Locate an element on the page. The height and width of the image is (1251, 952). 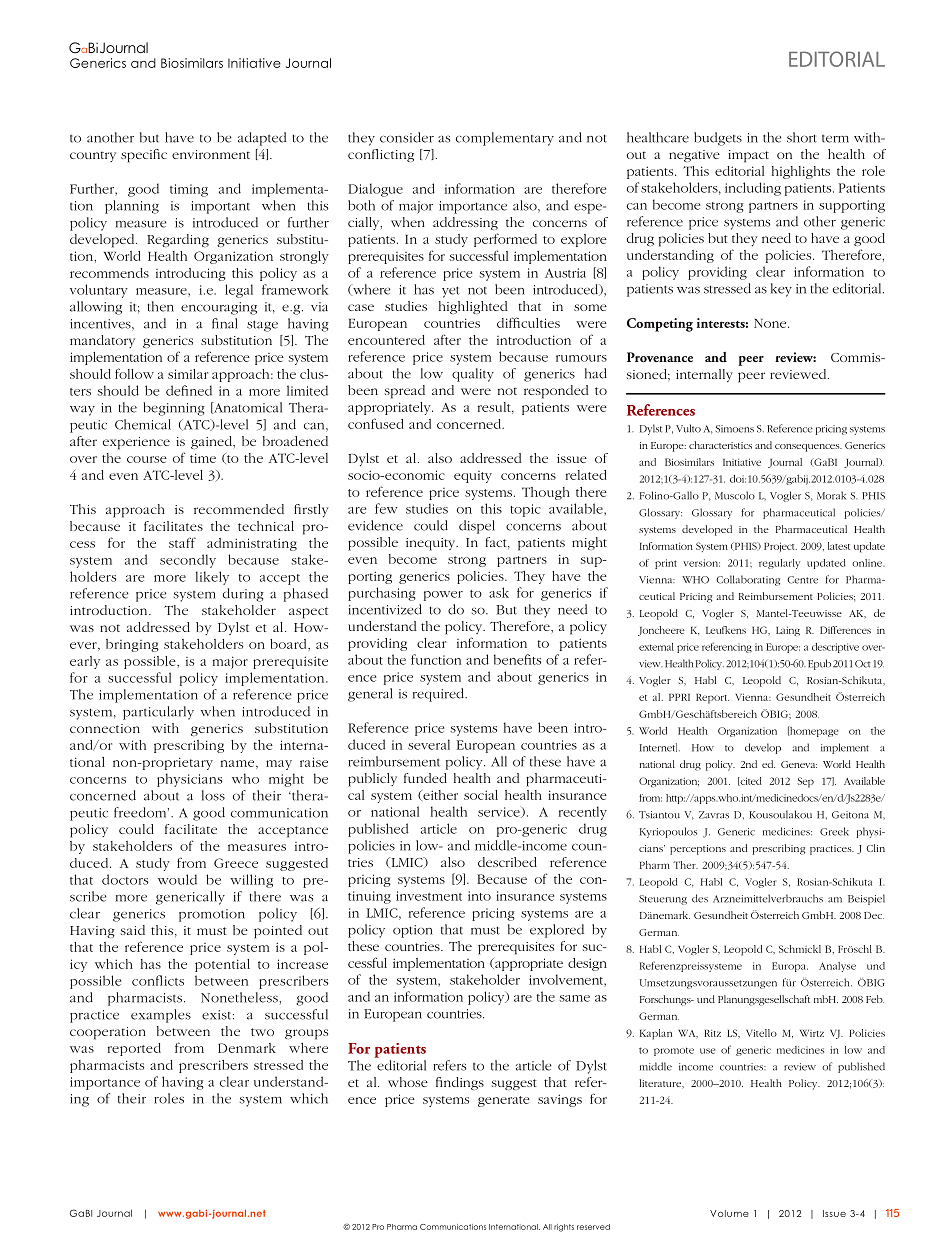
complementary is located at coordinates (505, 139).
